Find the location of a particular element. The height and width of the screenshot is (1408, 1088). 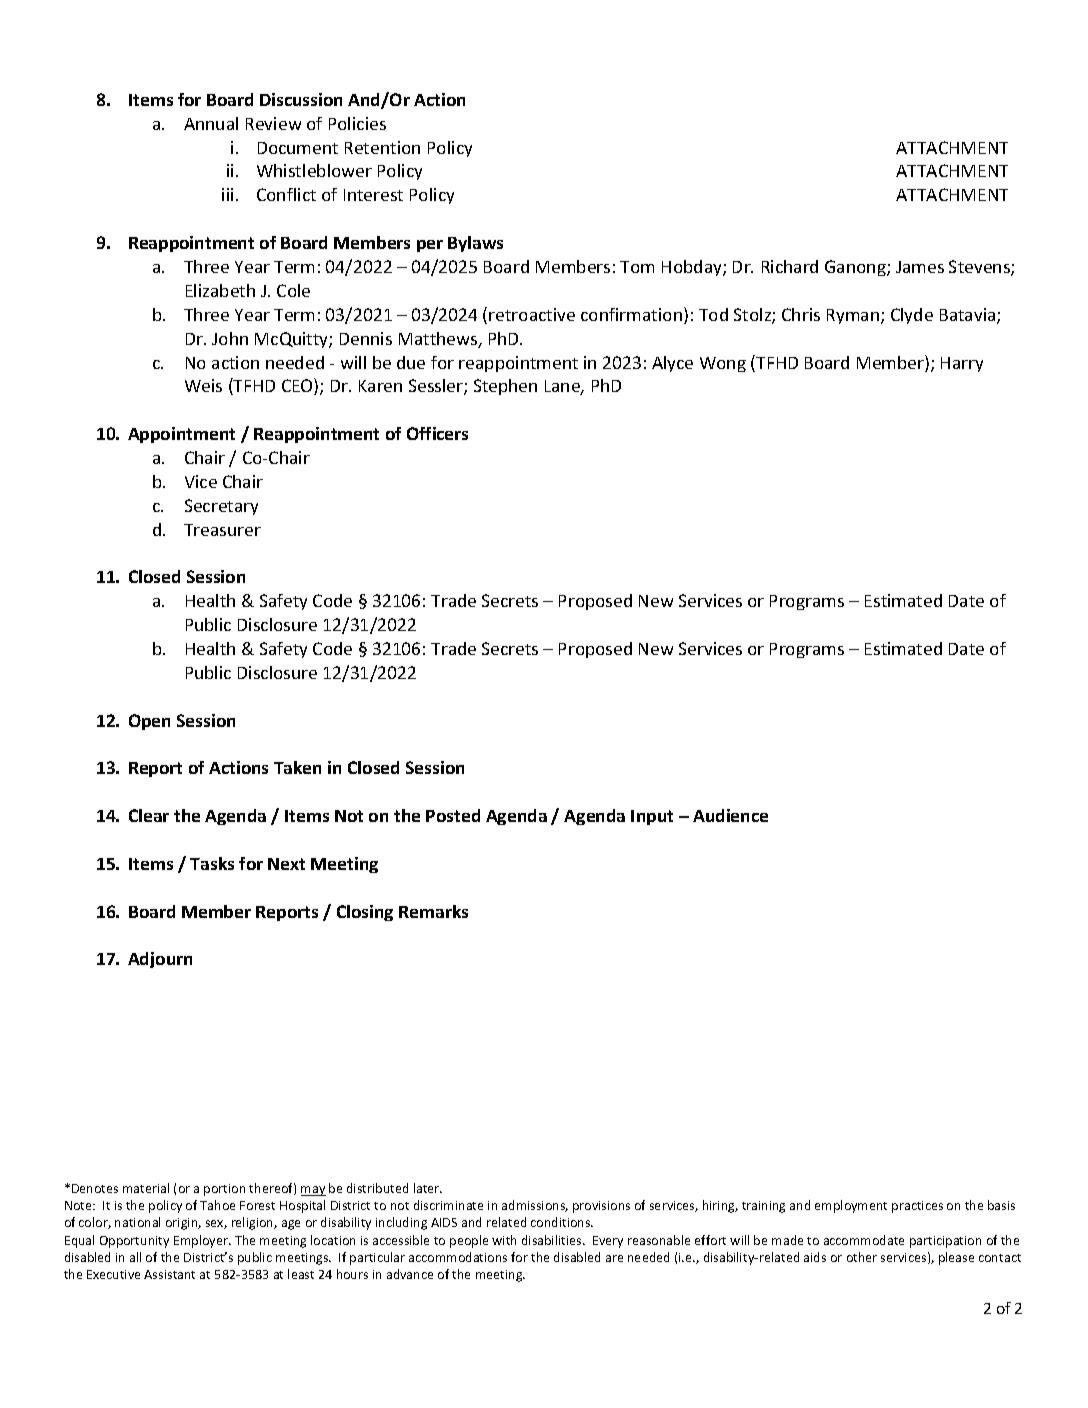

Annual is located at coordinates (211, 123).
